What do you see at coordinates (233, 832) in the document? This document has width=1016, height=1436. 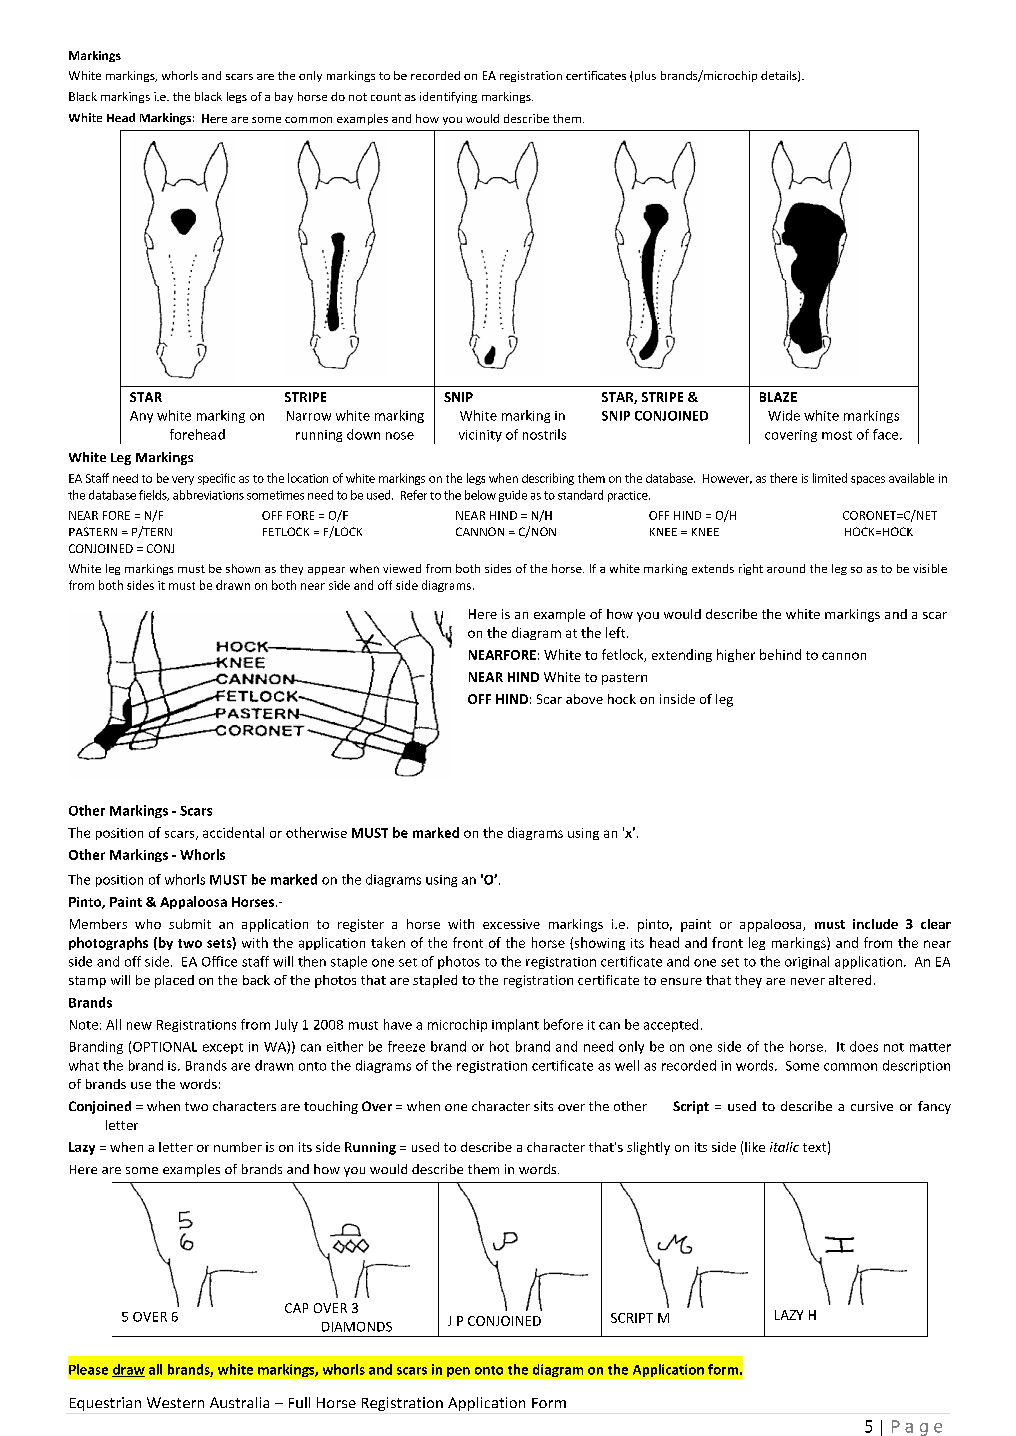 I see `accidental` at bounding box center [233, 832].
